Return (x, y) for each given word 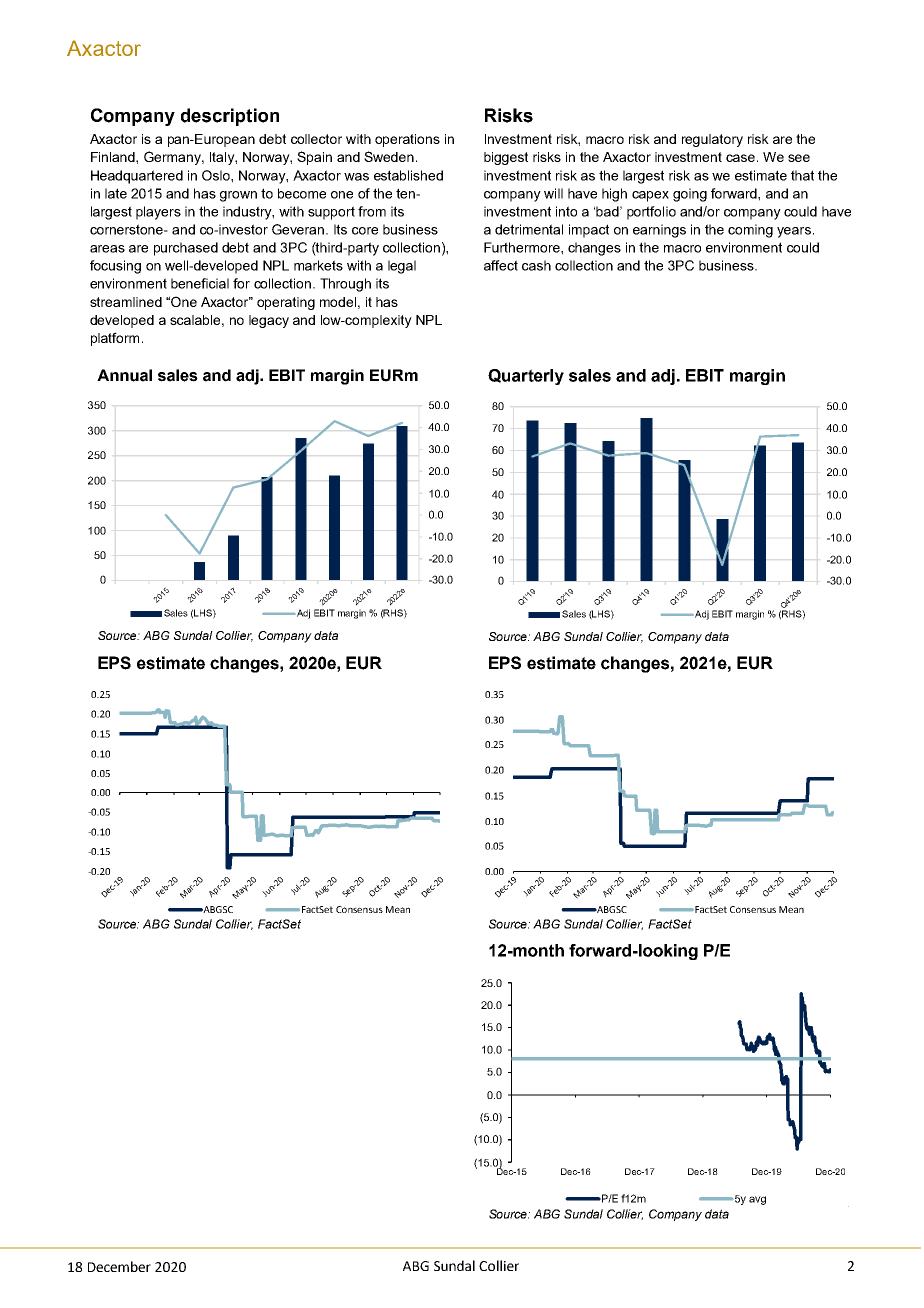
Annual (124, 375)
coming (750, 231)
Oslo (217, 175)
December (119, 1266)
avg (757, 1200)
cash (536, 265)
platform (115, 339)
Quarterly (526, 377)
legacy (269, 321)
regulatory (712, 140)
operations (407, 140)
